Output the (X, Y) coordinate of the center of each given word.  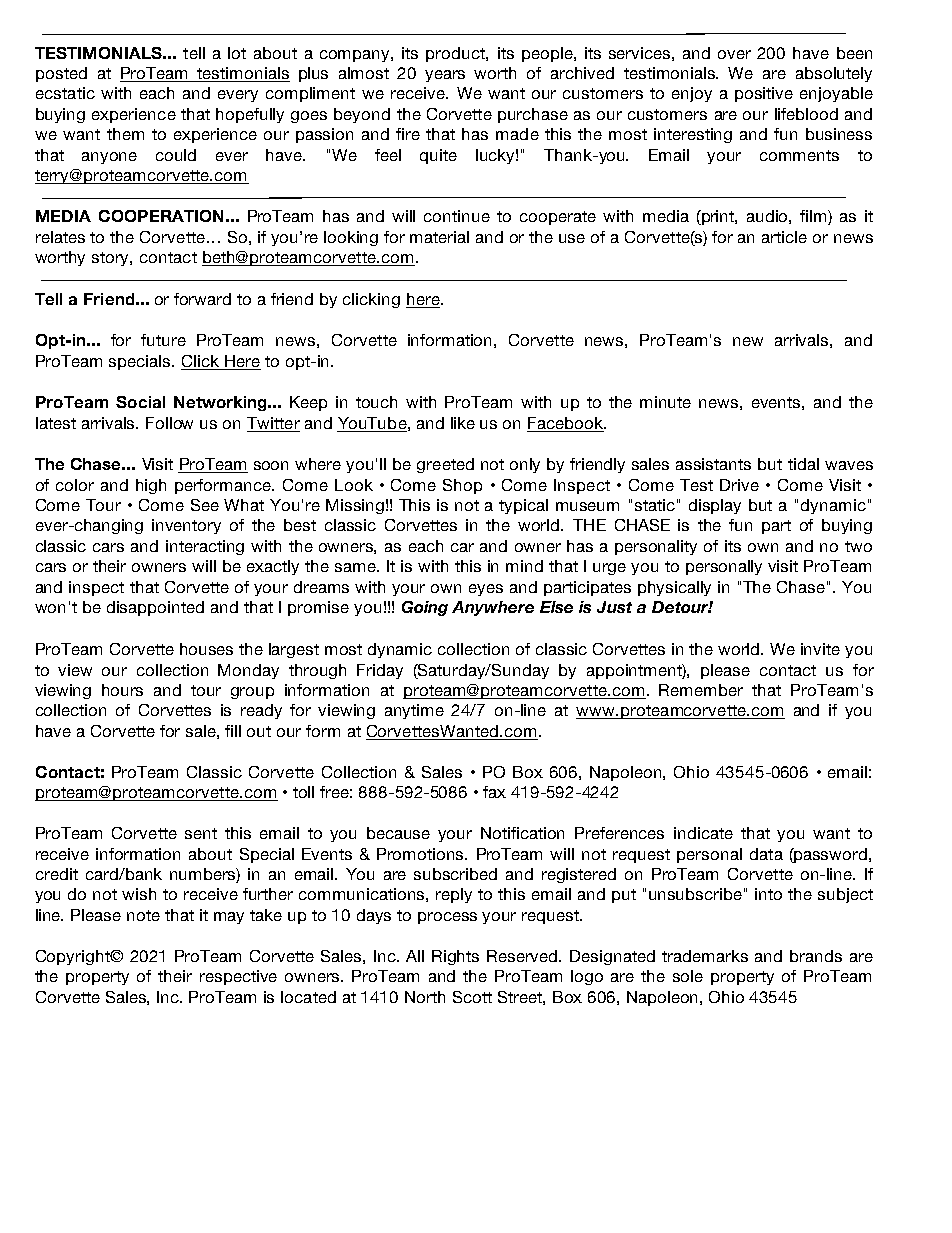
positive (764, 94)
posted (61, 74)
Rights (455, 957)
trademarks (705, 956)
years (445, 76)
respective (238, 977)
